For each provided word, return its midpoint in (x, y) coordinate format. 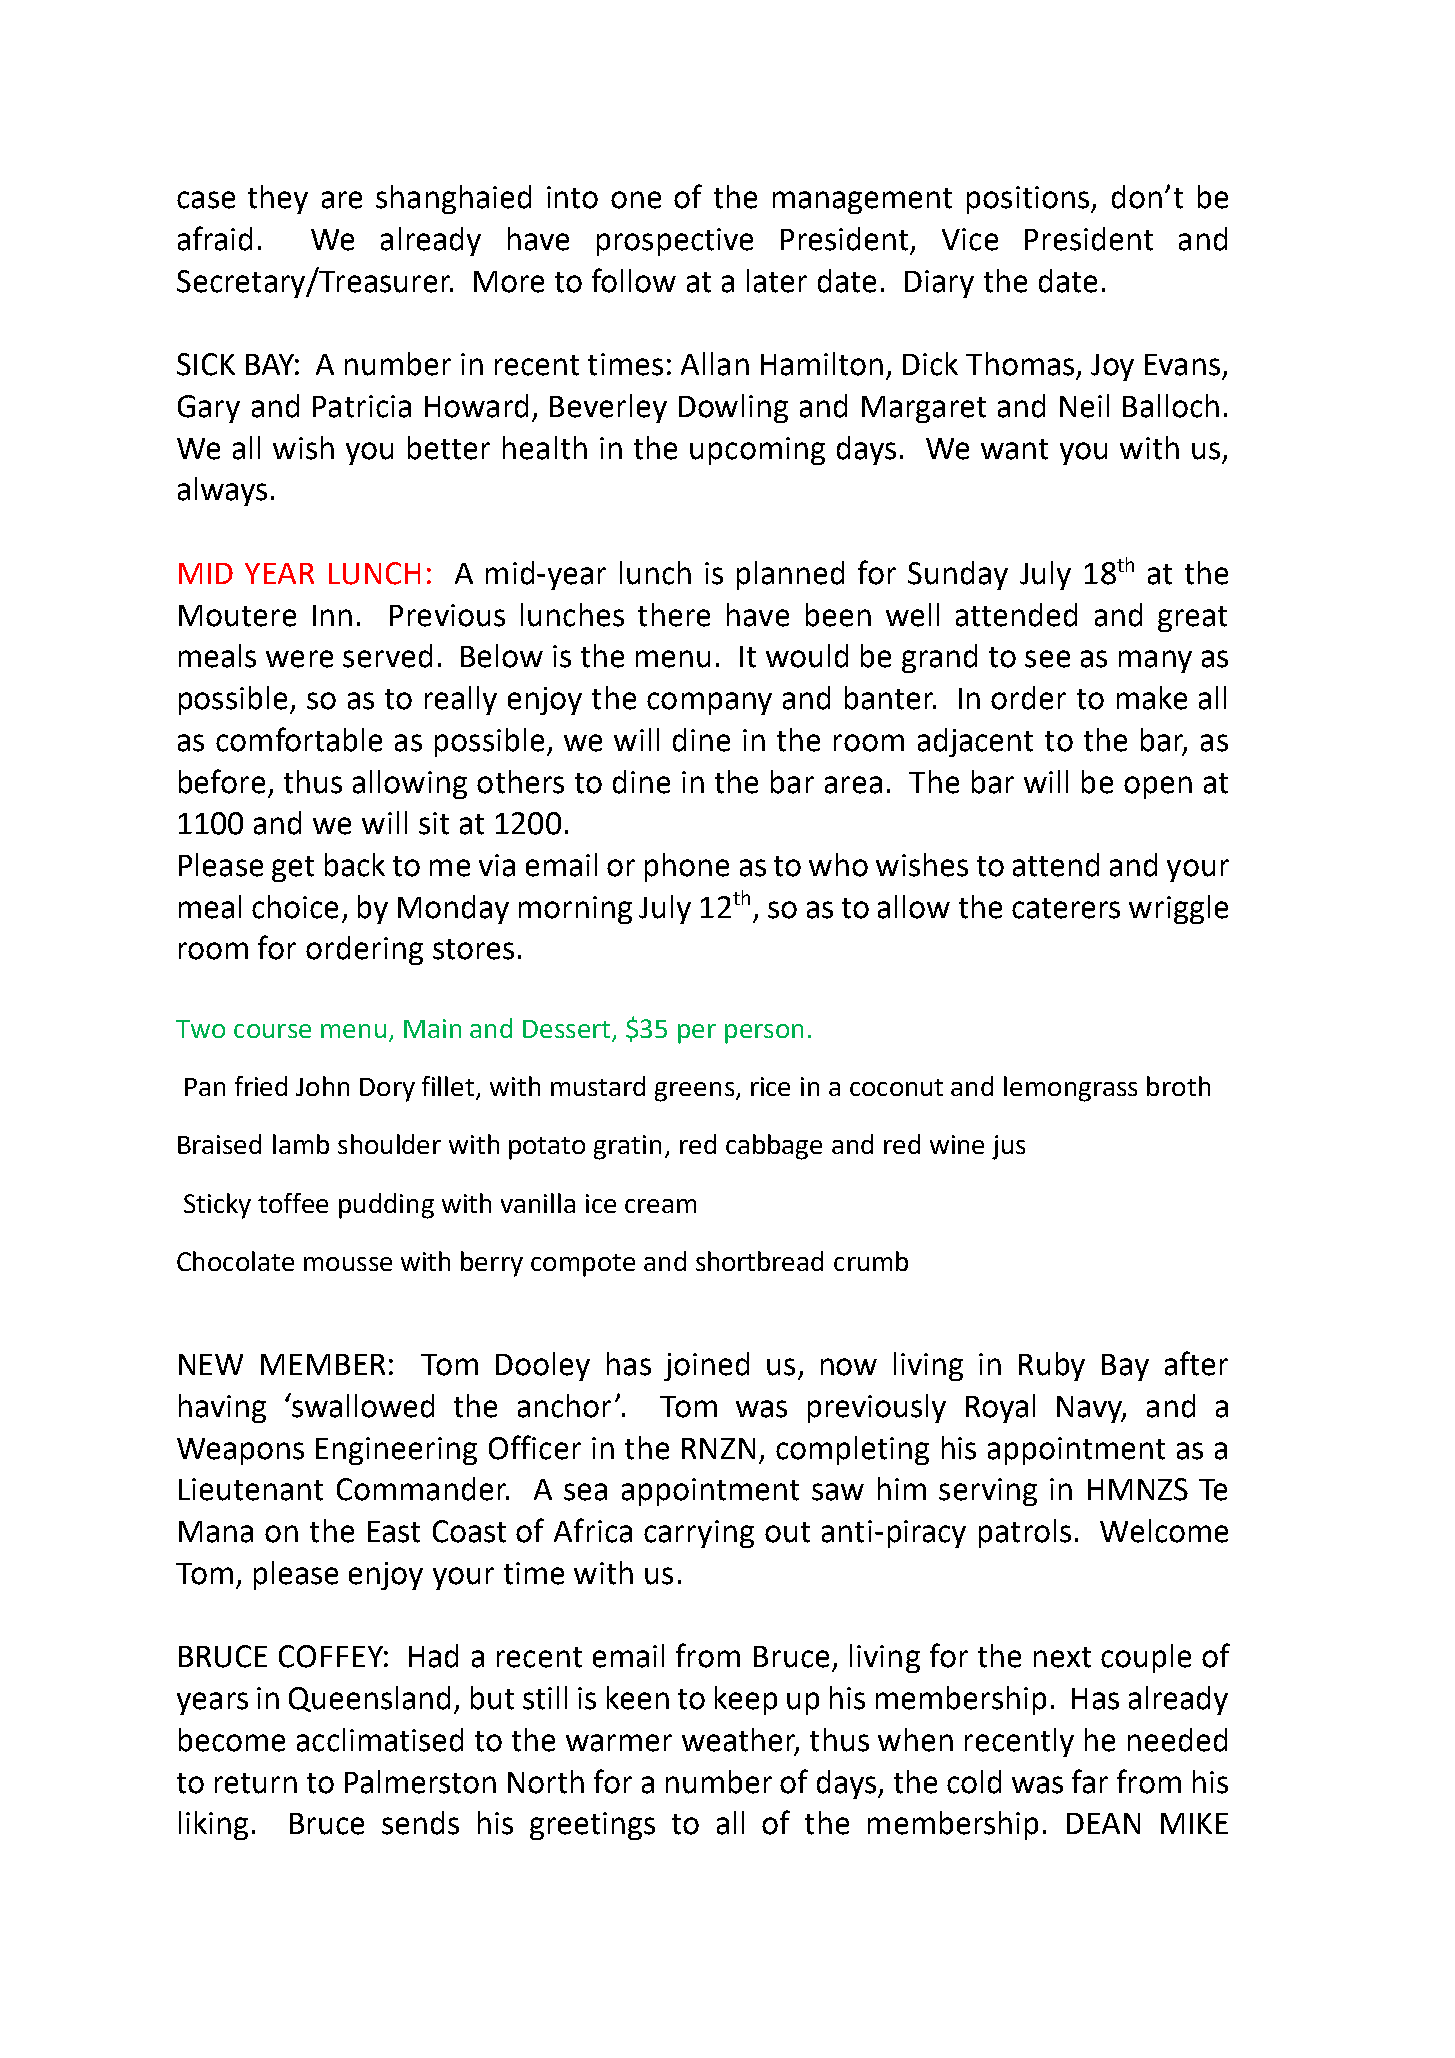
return (256, 1783)
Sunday (958, 575)
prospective (675, 242)
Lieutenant (251, 1489)
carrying (699, 1534)
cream (660, 1206)
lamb (301, 1144)
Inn (332, 615)
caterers (1066, 908)
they (278, 199)
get (293, 869)
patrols (1025, 1533)
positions (1029, 200)
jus (1008, 1147)
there (674, 615)
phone (687, 867)
